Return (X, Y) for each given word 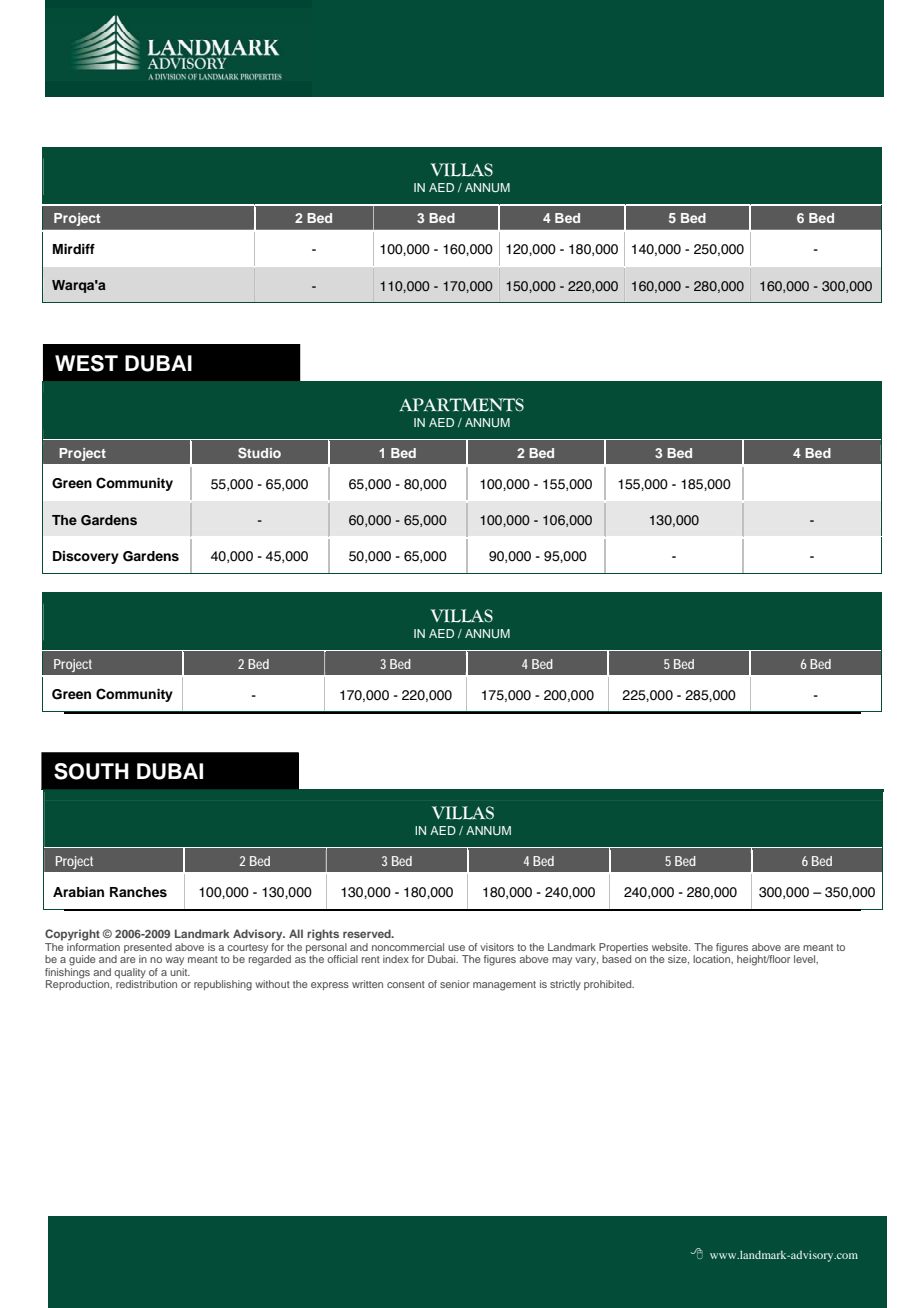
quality (131, 974)
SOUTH (91, 771)
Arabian (78, 892)
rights (323, 935)
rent (371, 959)
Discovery (86, 557)
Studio (259, 453)
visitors (497, 947)
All (296, 933)
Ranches (138, 892)
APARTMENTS (462, 405)
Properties (623, 949)
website (671, 947)
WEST (86, 363)
